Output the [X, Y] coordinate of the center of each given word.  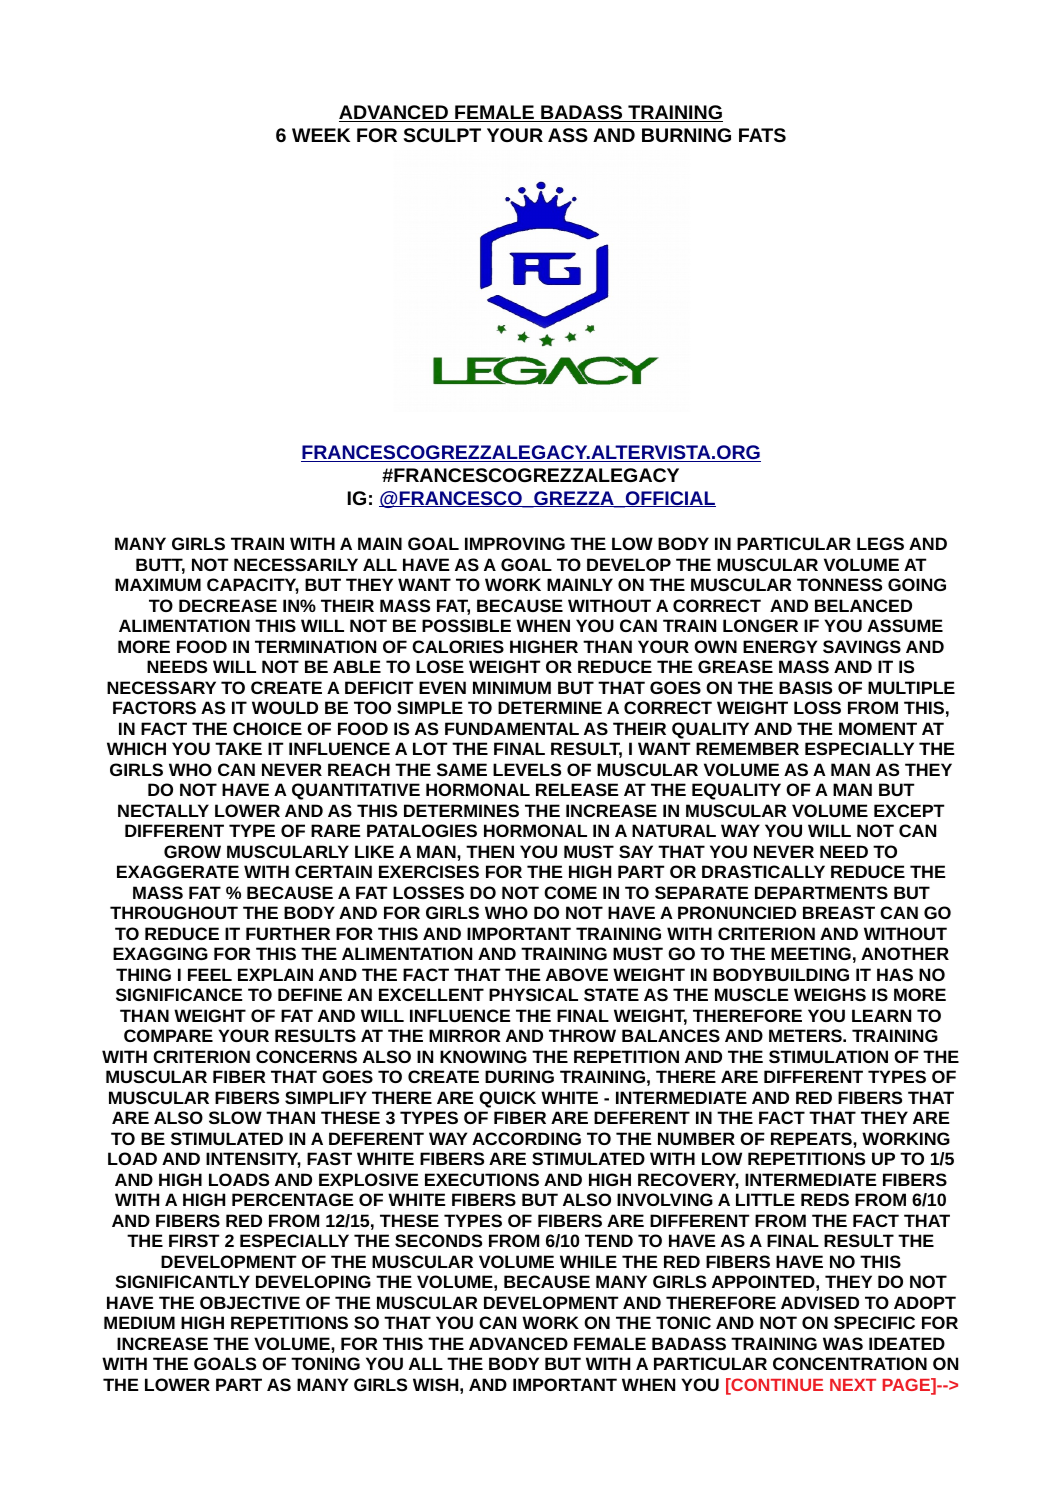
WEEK [321, 135]
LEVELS [527, 769]
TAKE [238, 748]
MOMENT [878, 728]
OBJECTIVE [250, 1302]
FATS [762, 135]
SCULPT [442, 135]
